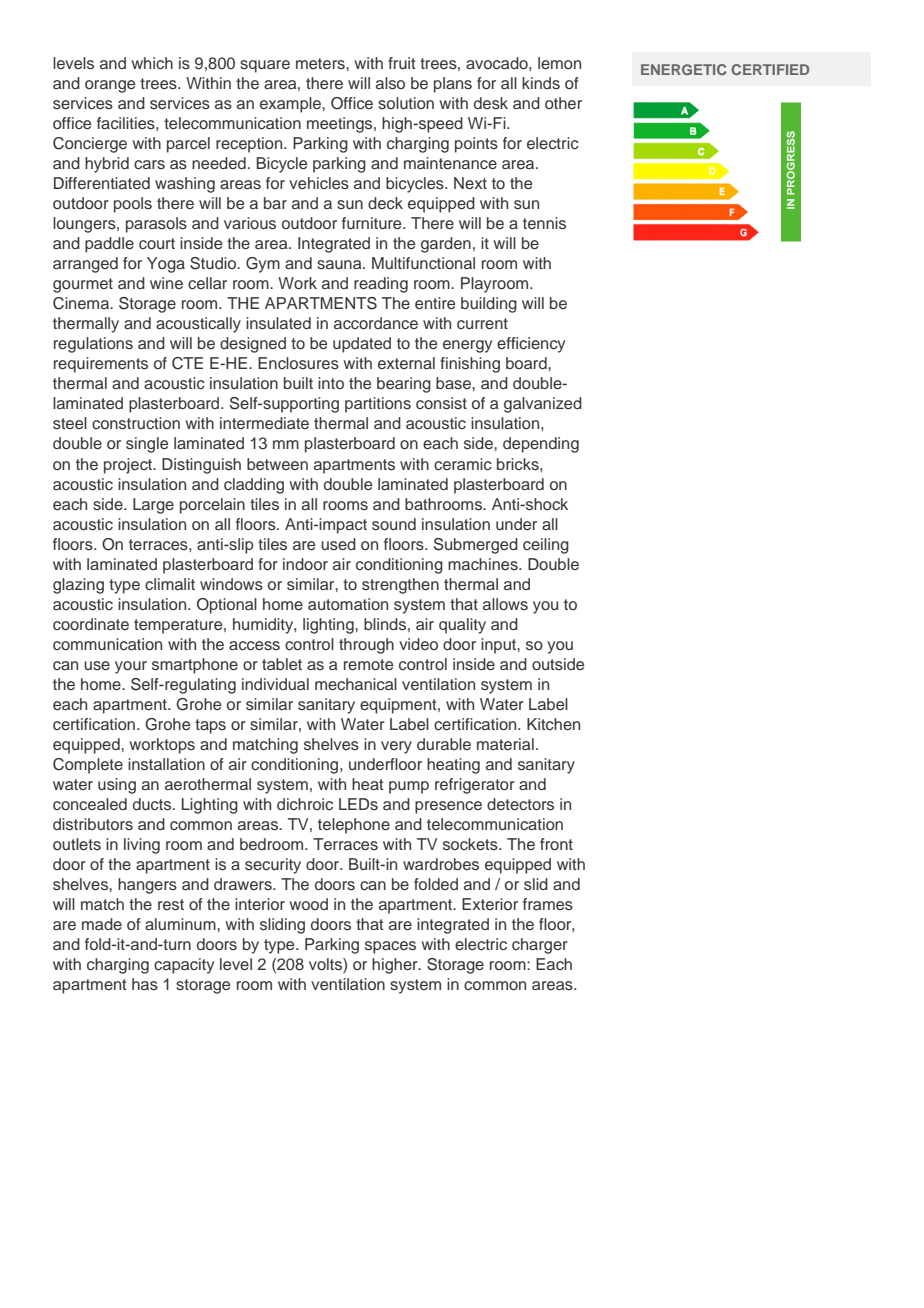  What do you see at coordinates (683, 69) in the image?
I see `ENERGETIC` at bounding box center [683, 69].
